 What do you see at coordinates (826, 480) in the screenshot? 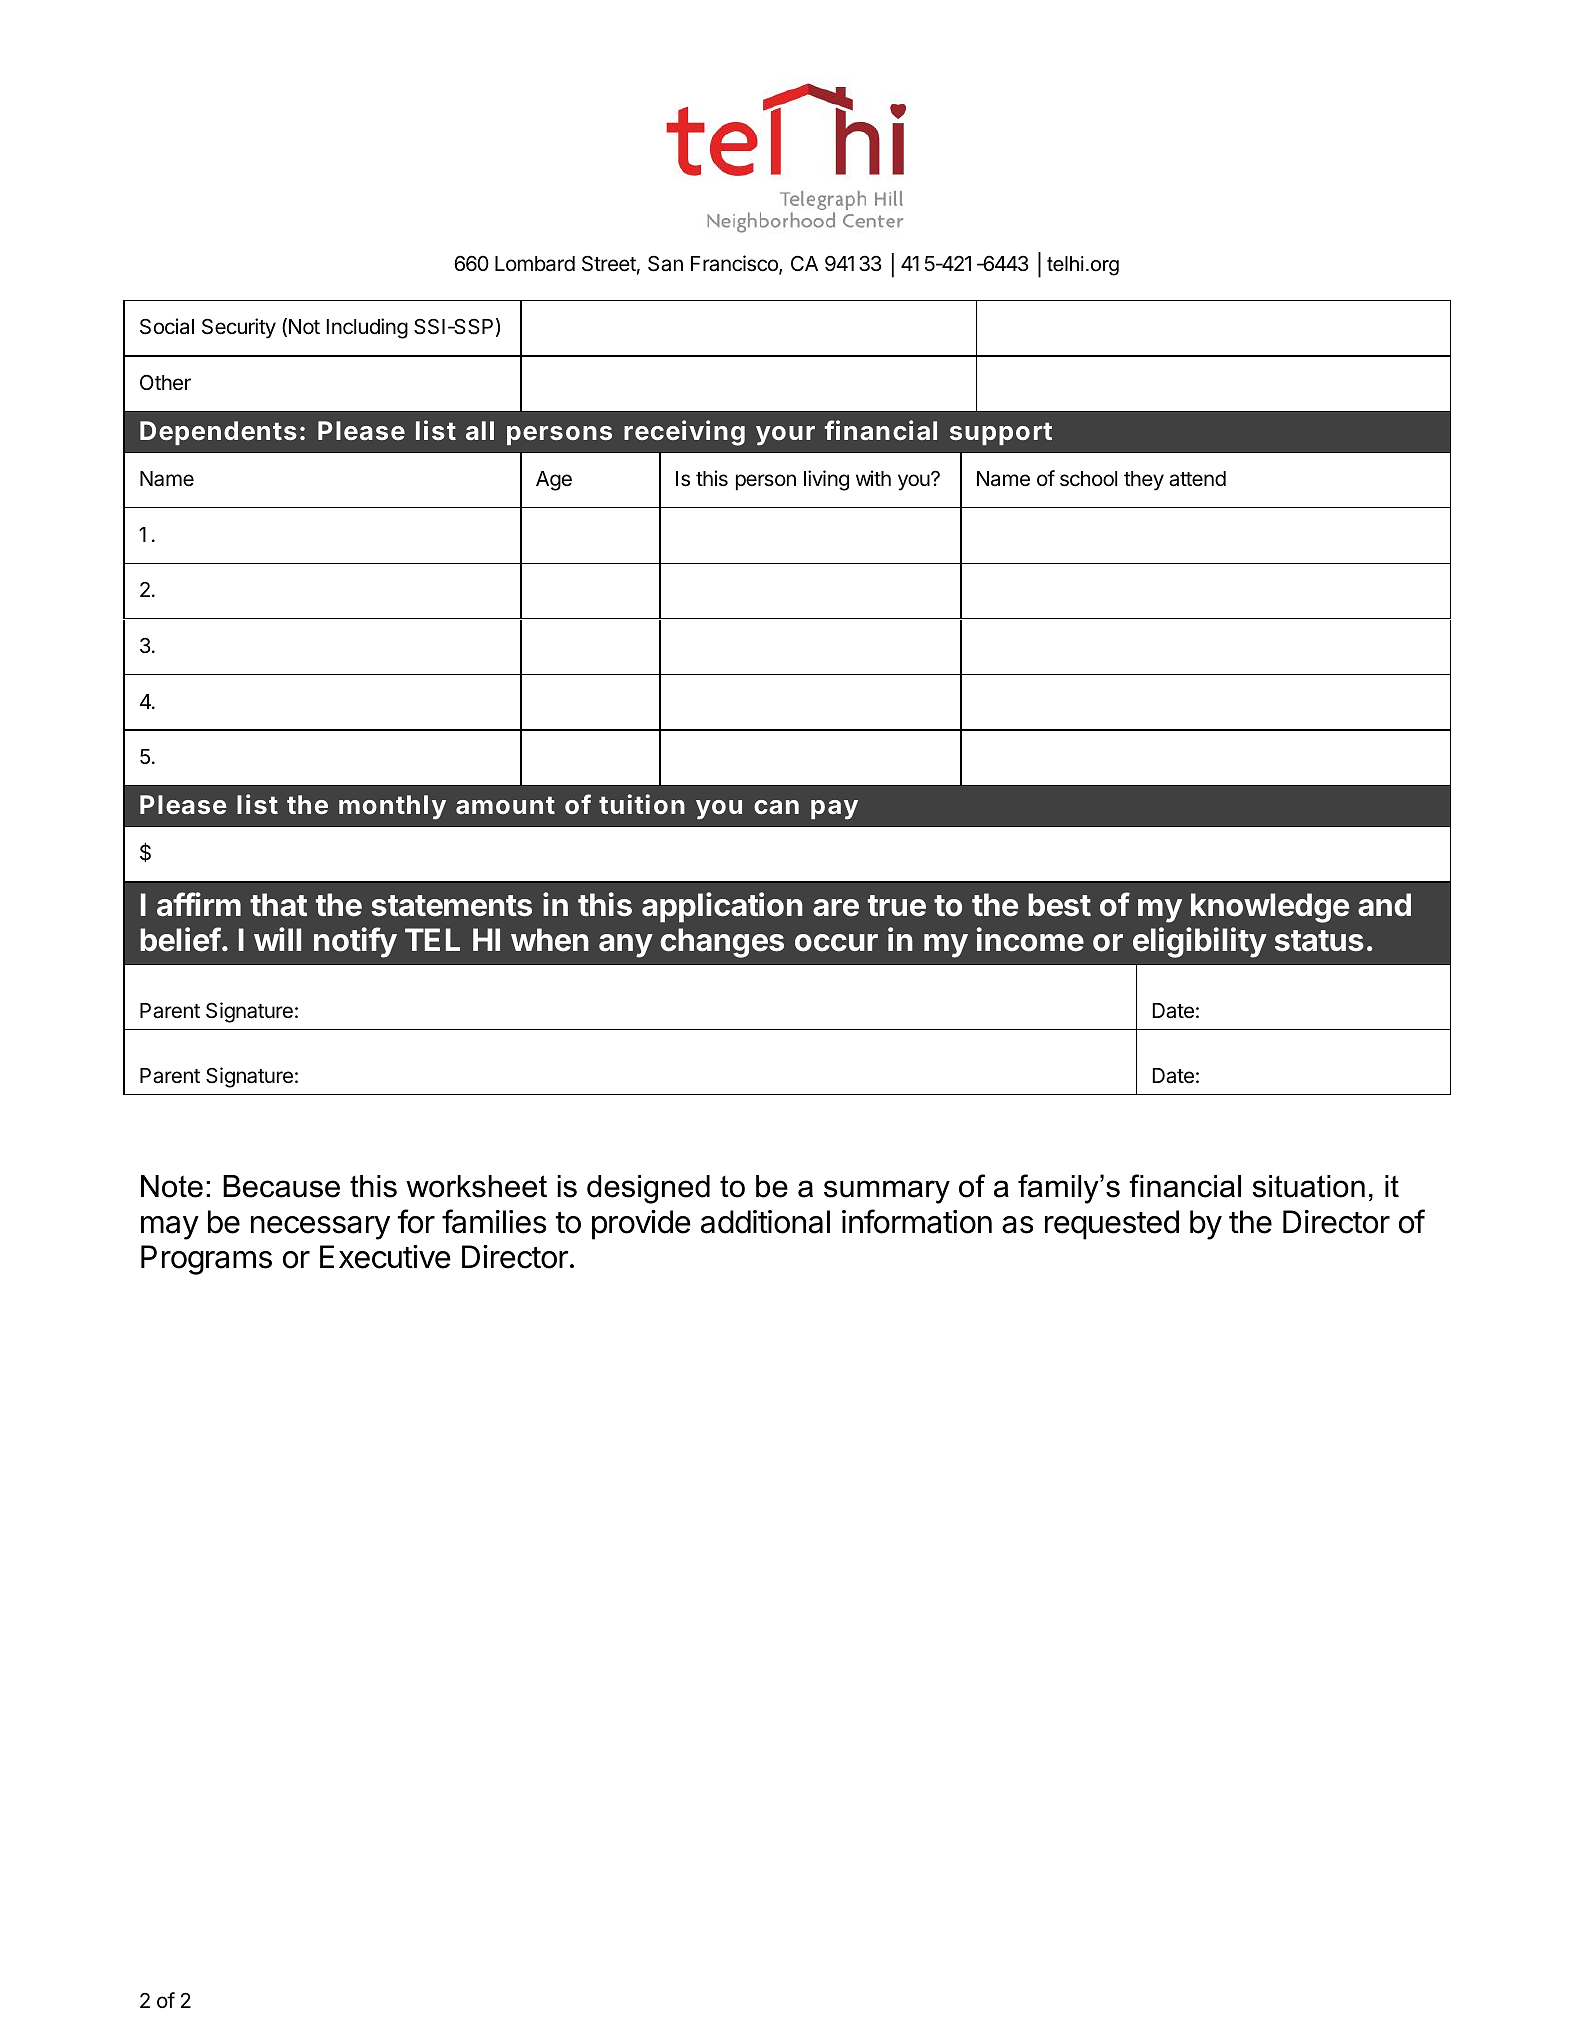
I see `living` at bounding box center [826, 480].
